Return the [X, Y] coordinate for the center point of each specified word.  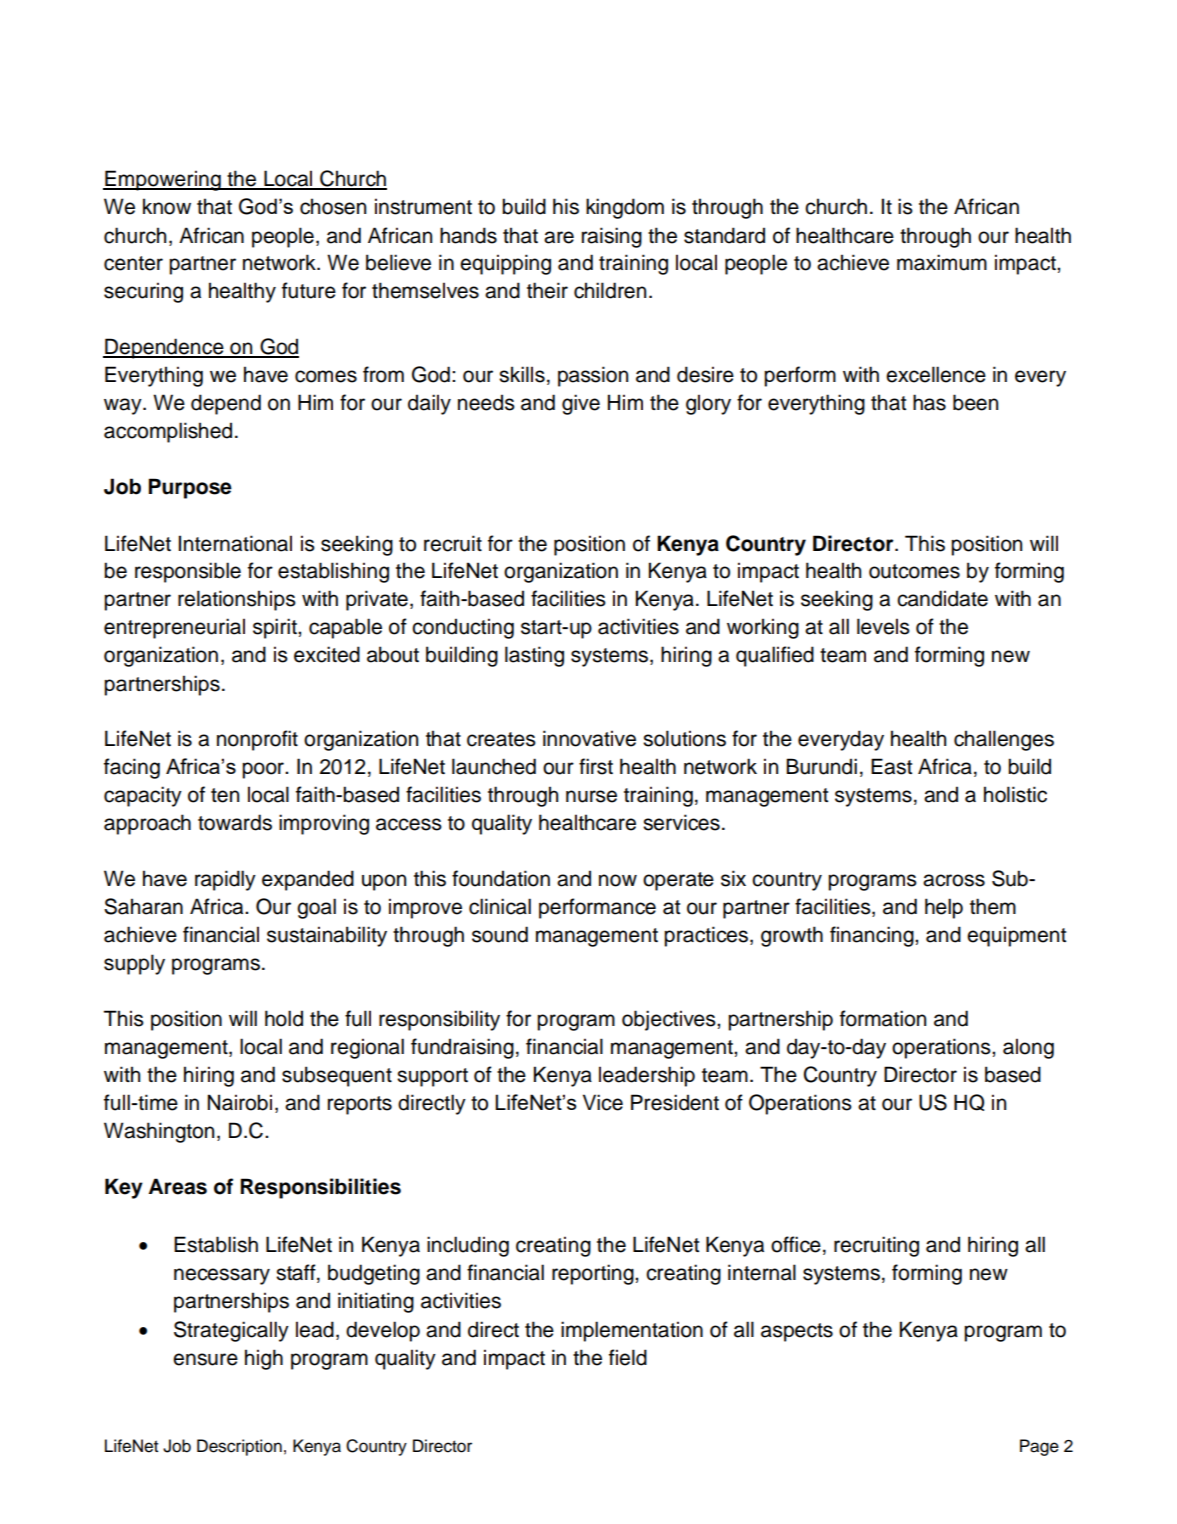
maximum [942, 262]
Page [1039, 1447]
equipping [505, 264]
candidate [942, 598]
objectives [670, 1020]
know [167, 206]
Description [239, 1447]
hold [284, 1018]
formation [883, 1018]
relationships [237, 600]
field [628, 1357]
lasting [534, 656]
